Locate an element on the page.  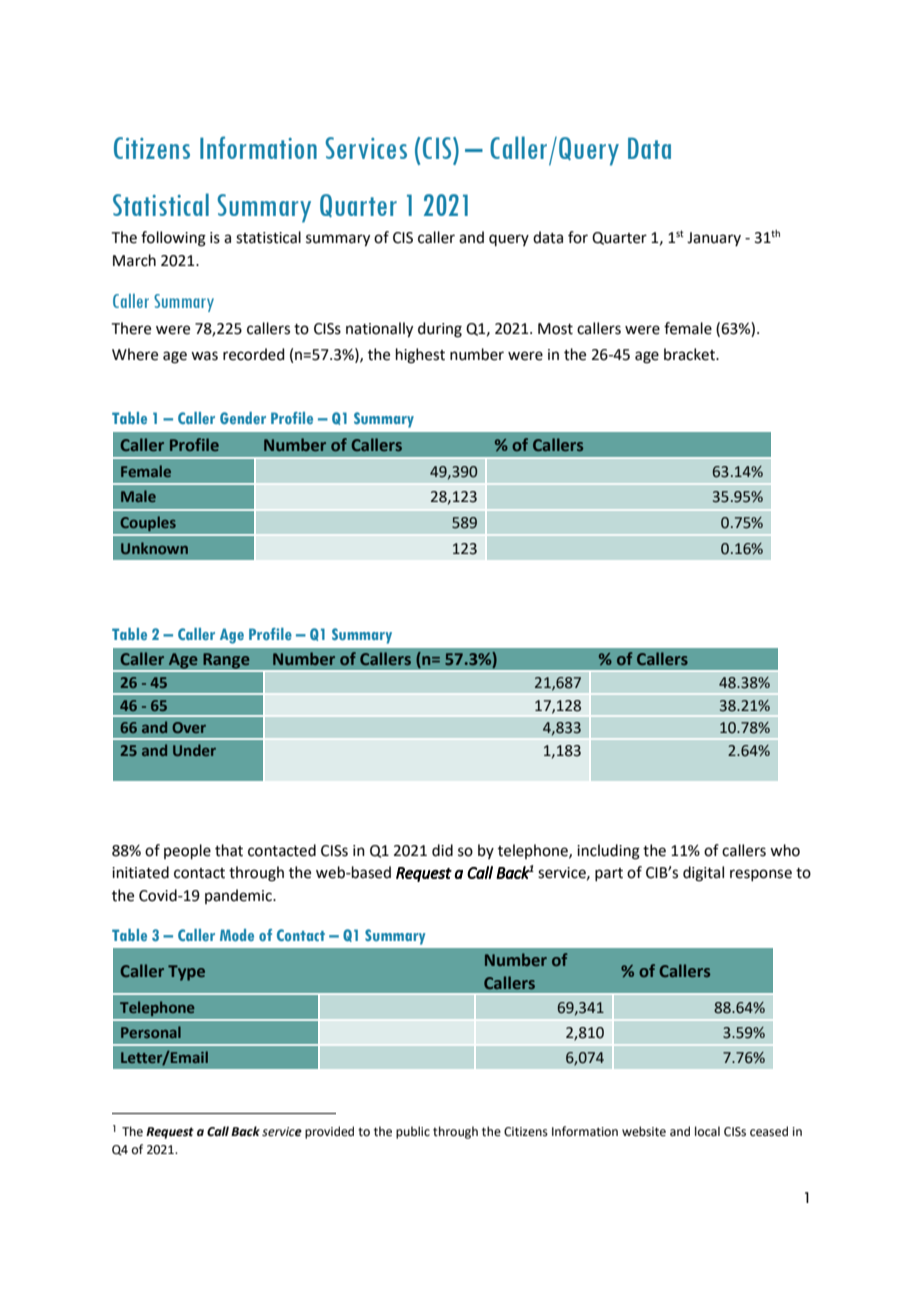
Range is located at coordinates (226, 662).
